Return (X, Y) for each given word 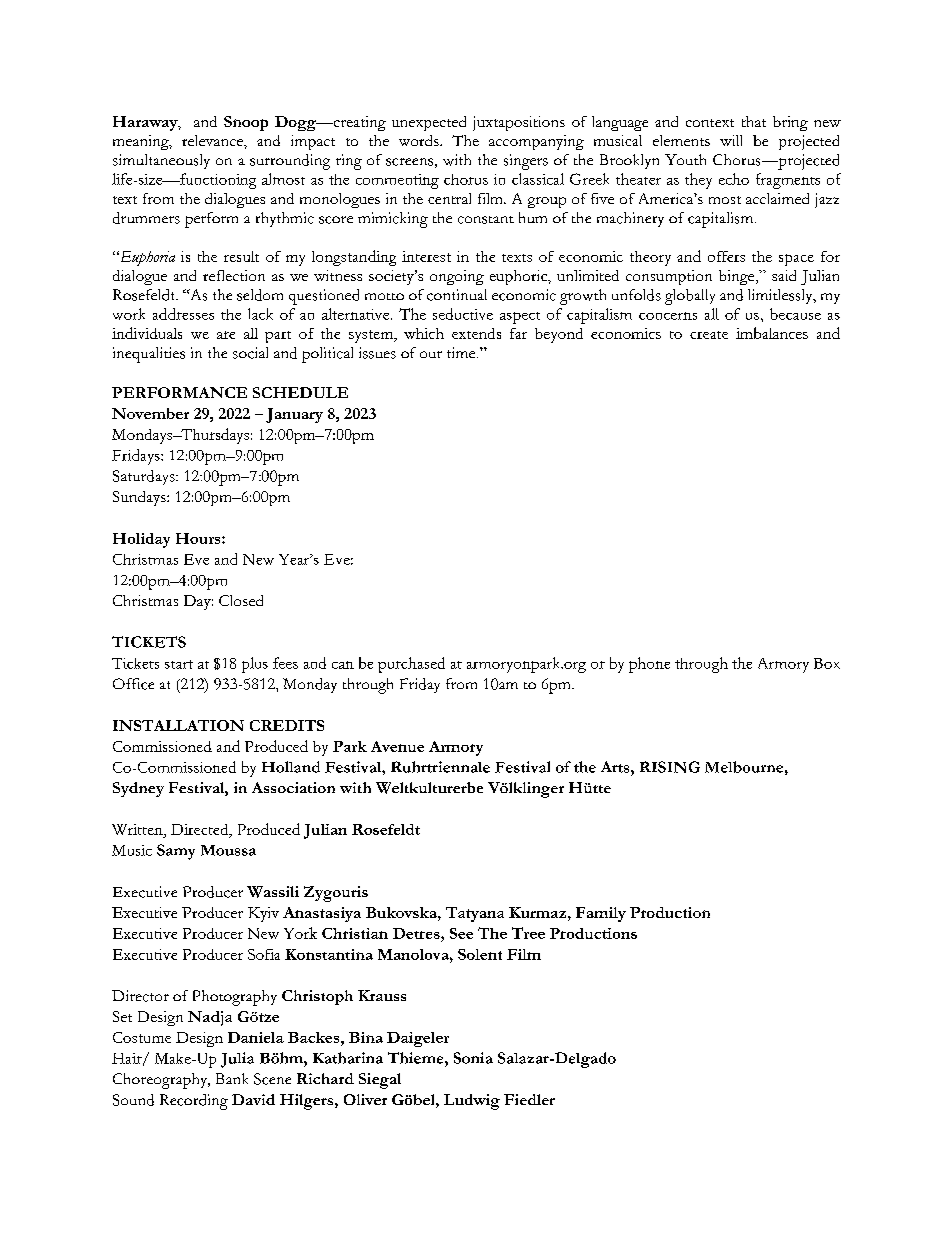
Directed (201, 831)
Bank (232, 1078)
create (709, 335)
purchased (411, 665)
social (250, 353)
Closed (241, 600)
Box (827, 663)
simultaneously (161, 161)
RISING (670, 767)
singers (526, 162)
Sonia (473, 1058)
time (462, 352)
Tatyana (475, 914)
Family (601, 914)
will (731, 140)
